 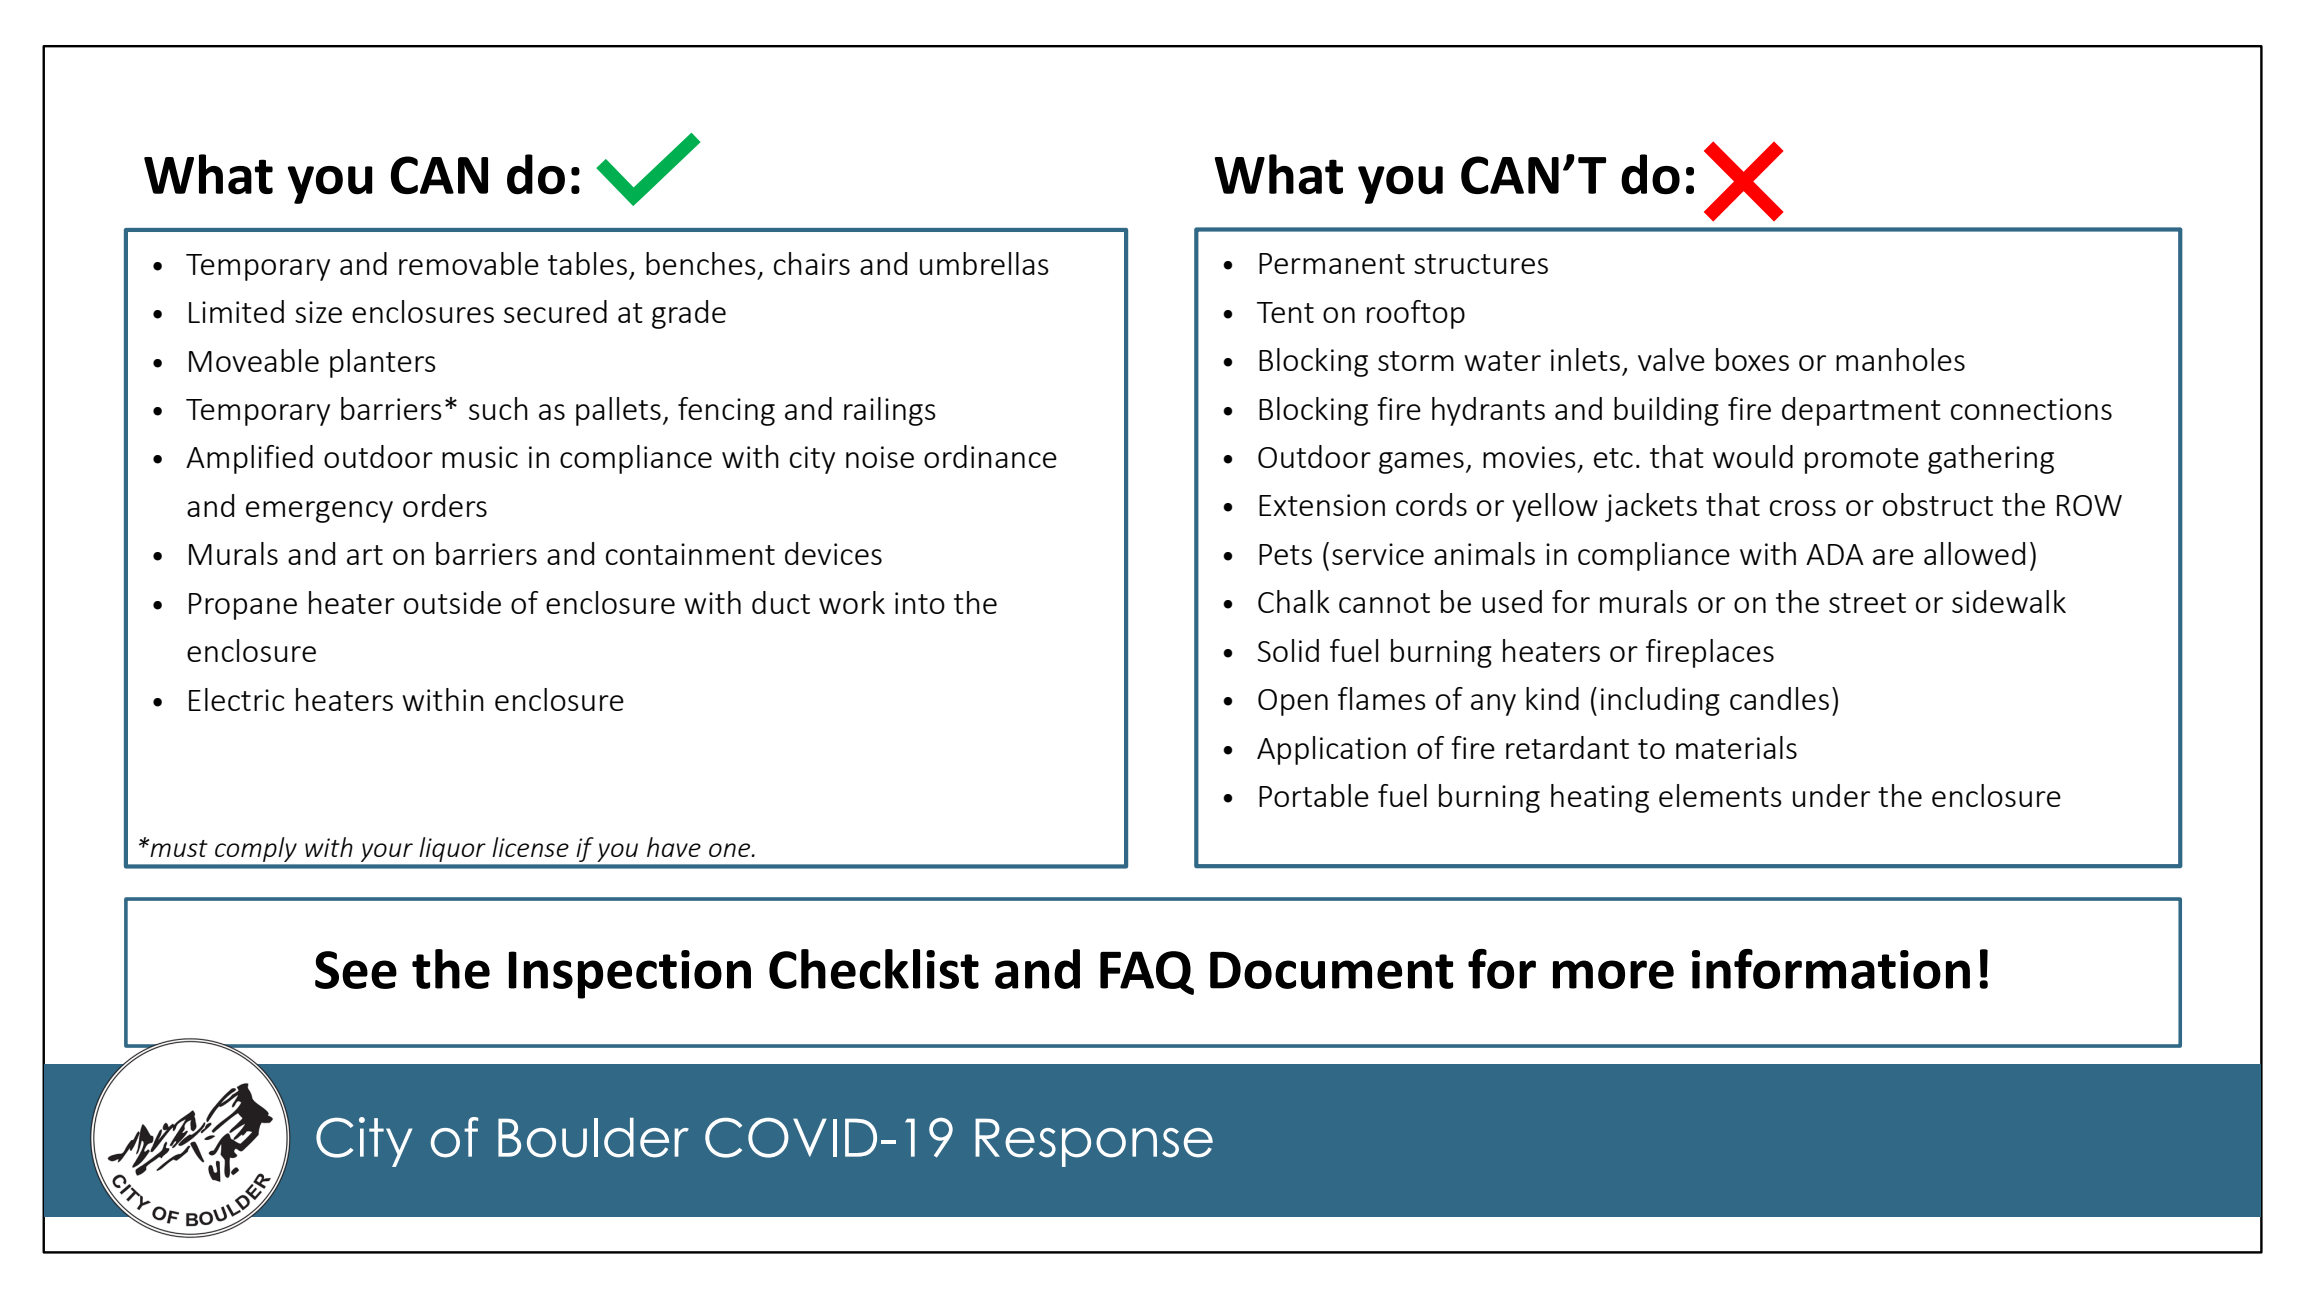 I want to click on Extension, so click(x=1322, y=505).
